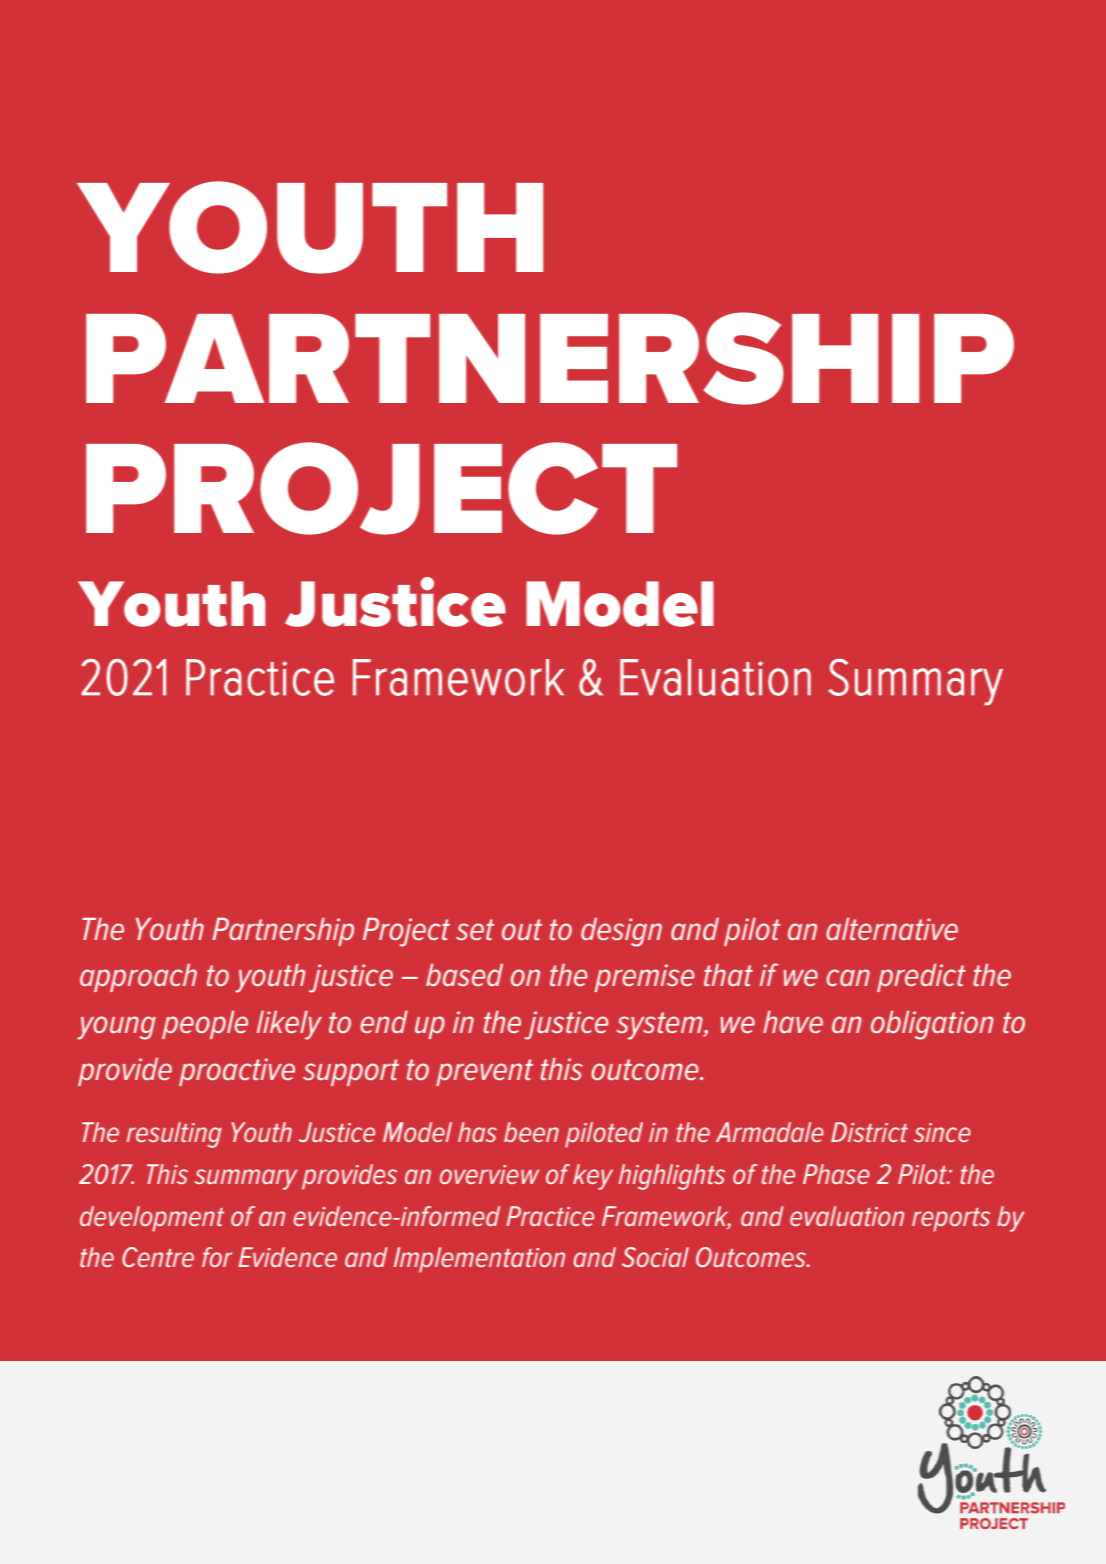 This document has height=1564, width=1106. What do you see at coordinates (475, 930) in the document?
I see `set` at bounding box center [475, 930].
